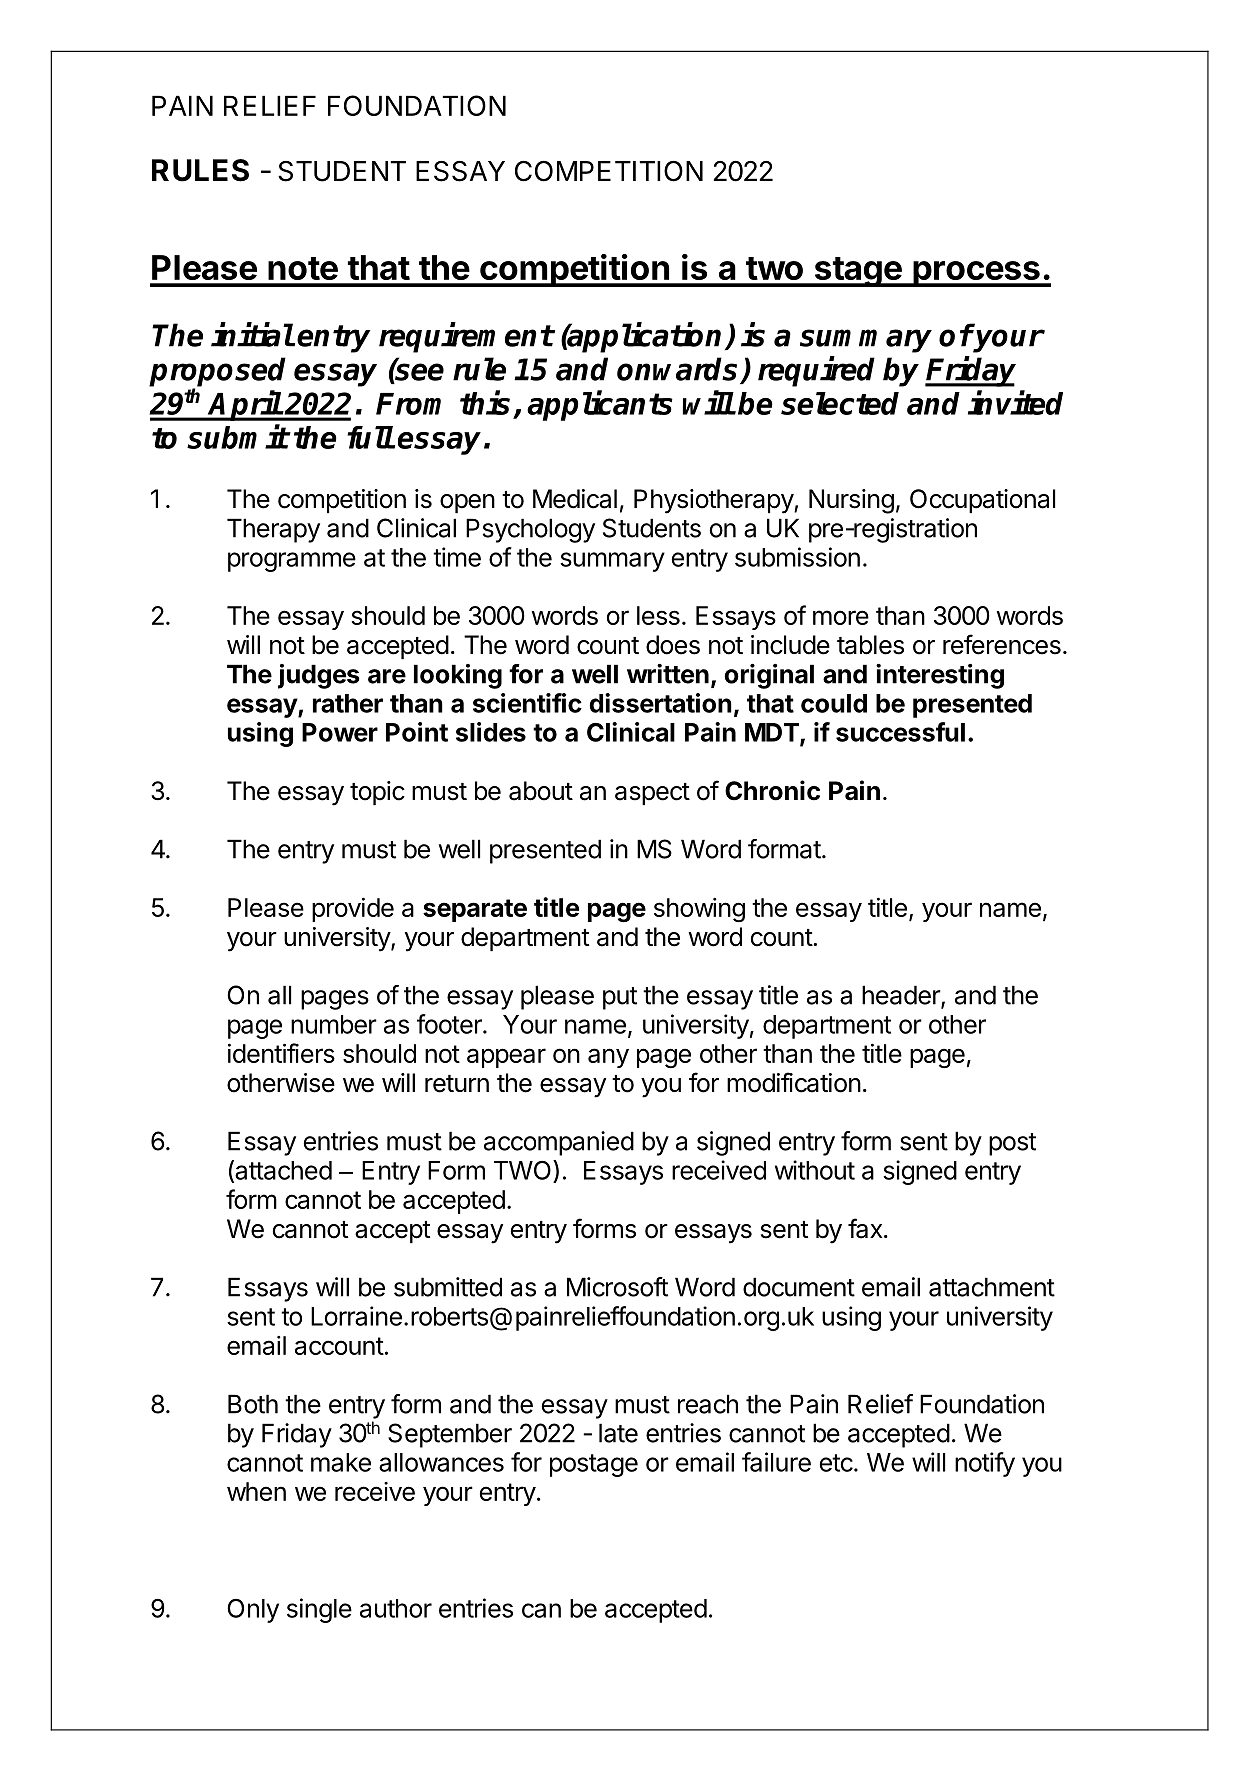 The image size is (1259, 1781). Describe the element at coordinates (217, 373) in the screenshot. I see `proposed` at that location.
